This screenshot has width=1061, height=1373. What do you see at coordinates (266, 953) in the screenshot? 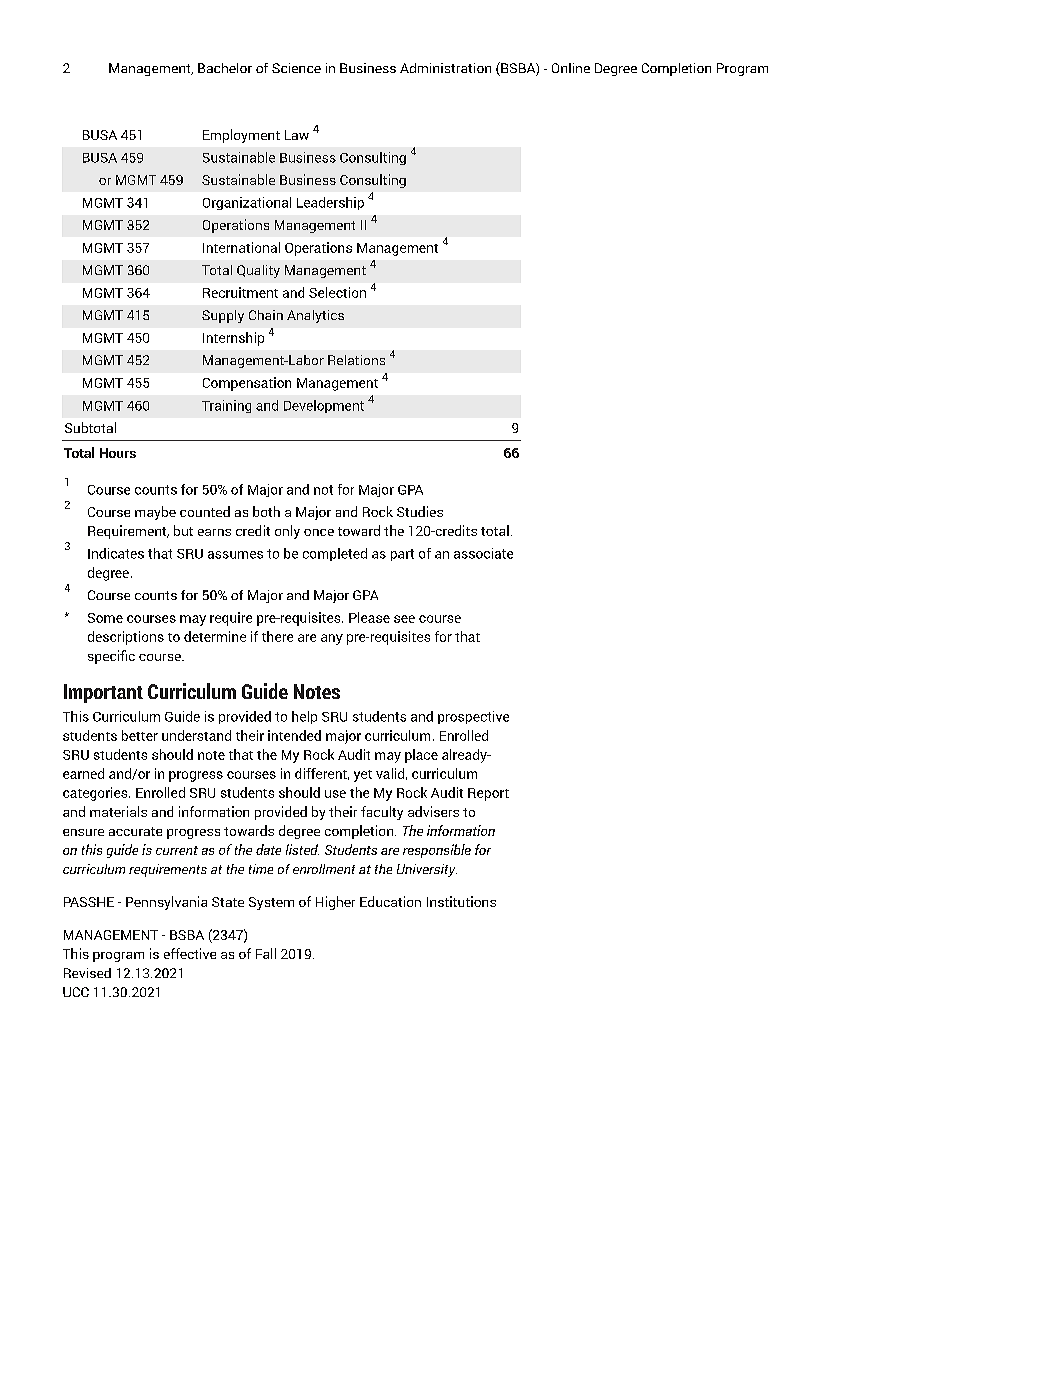
I see `Fall` at bounding box center [266, 953].
